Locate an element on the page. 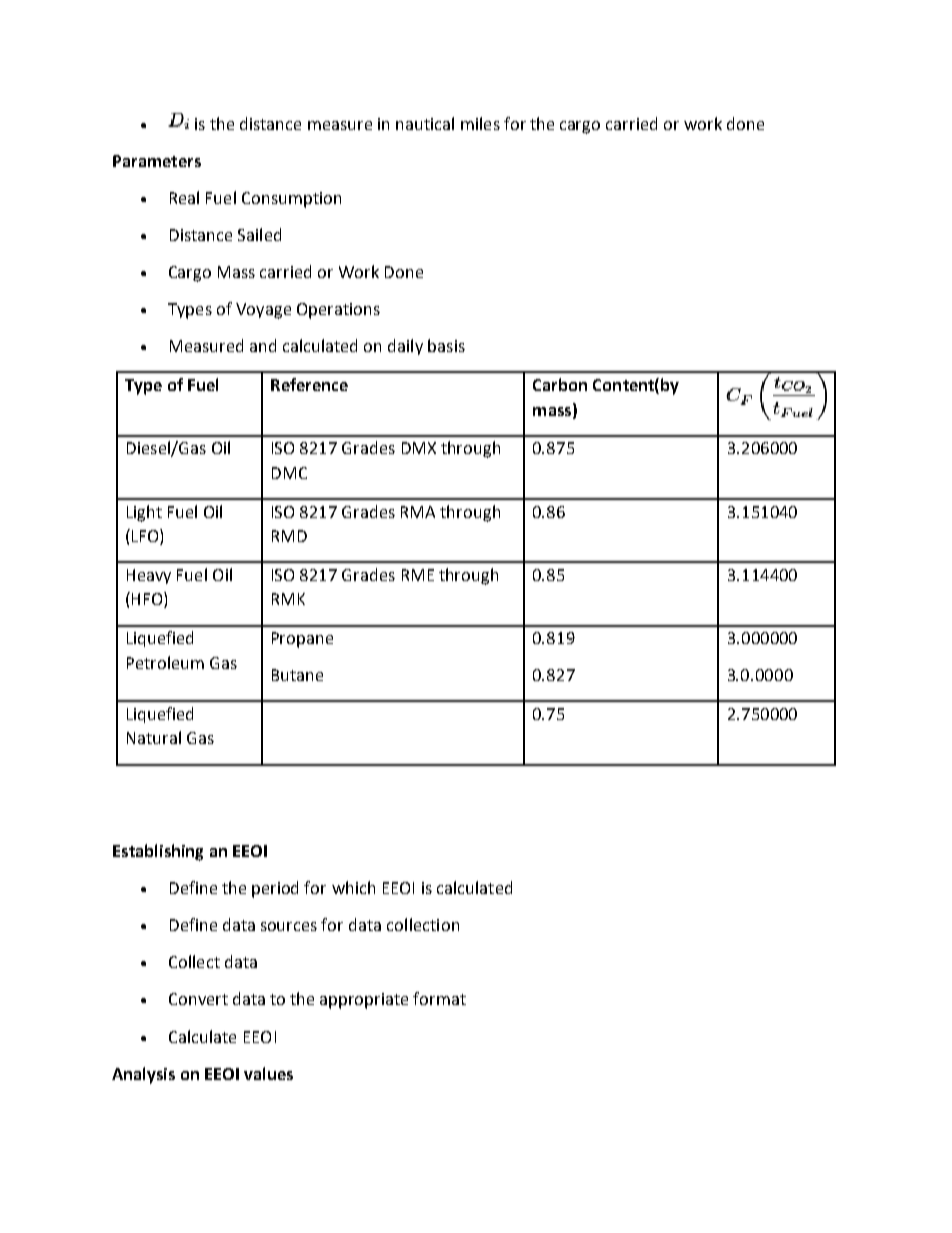 The width and height of the document is (952, 1233). Convert is located at coordinates (198, 999).
